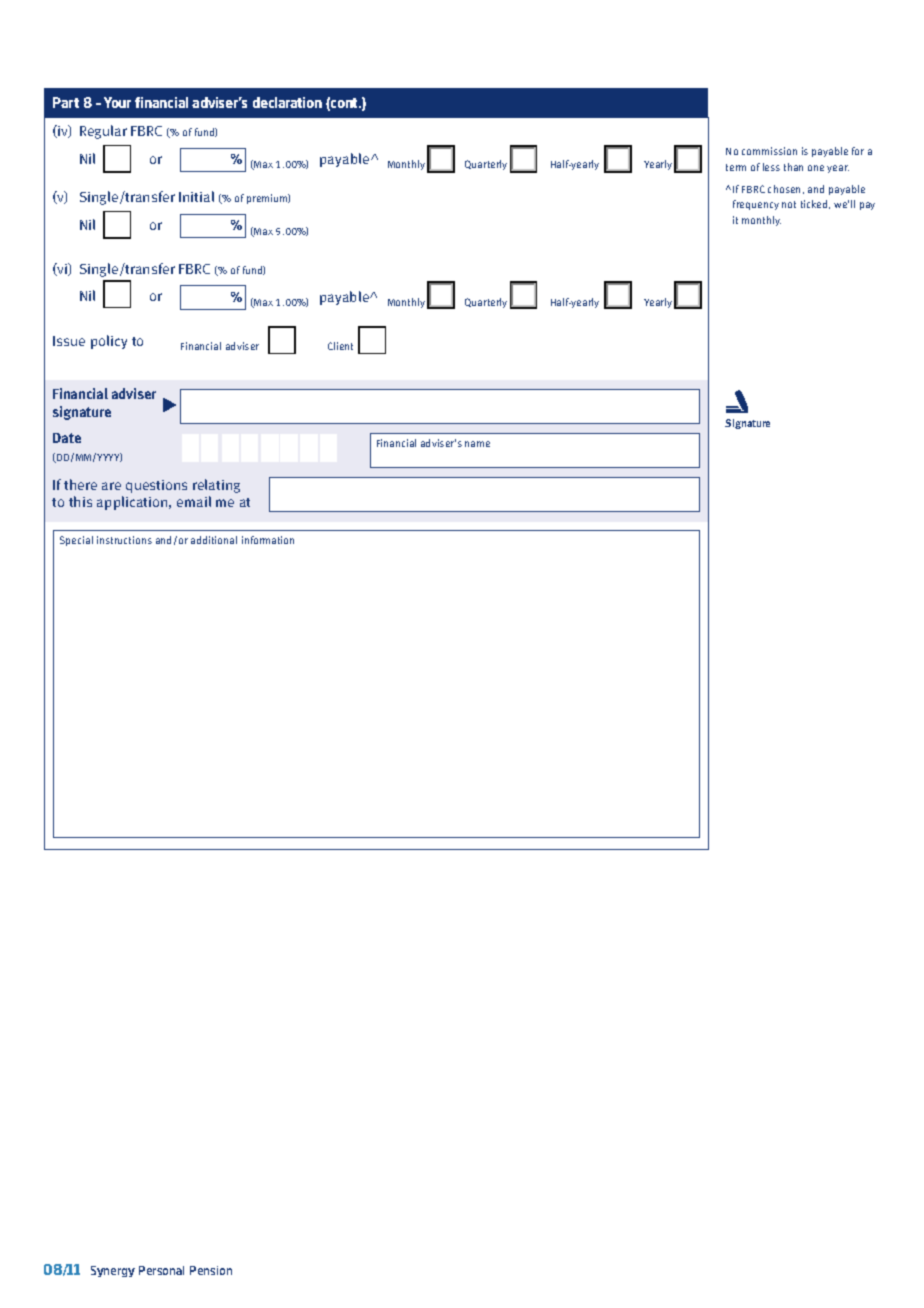 The width and height of the document is (924, 1308). I want to click on Personal, so click(161, 1270).
